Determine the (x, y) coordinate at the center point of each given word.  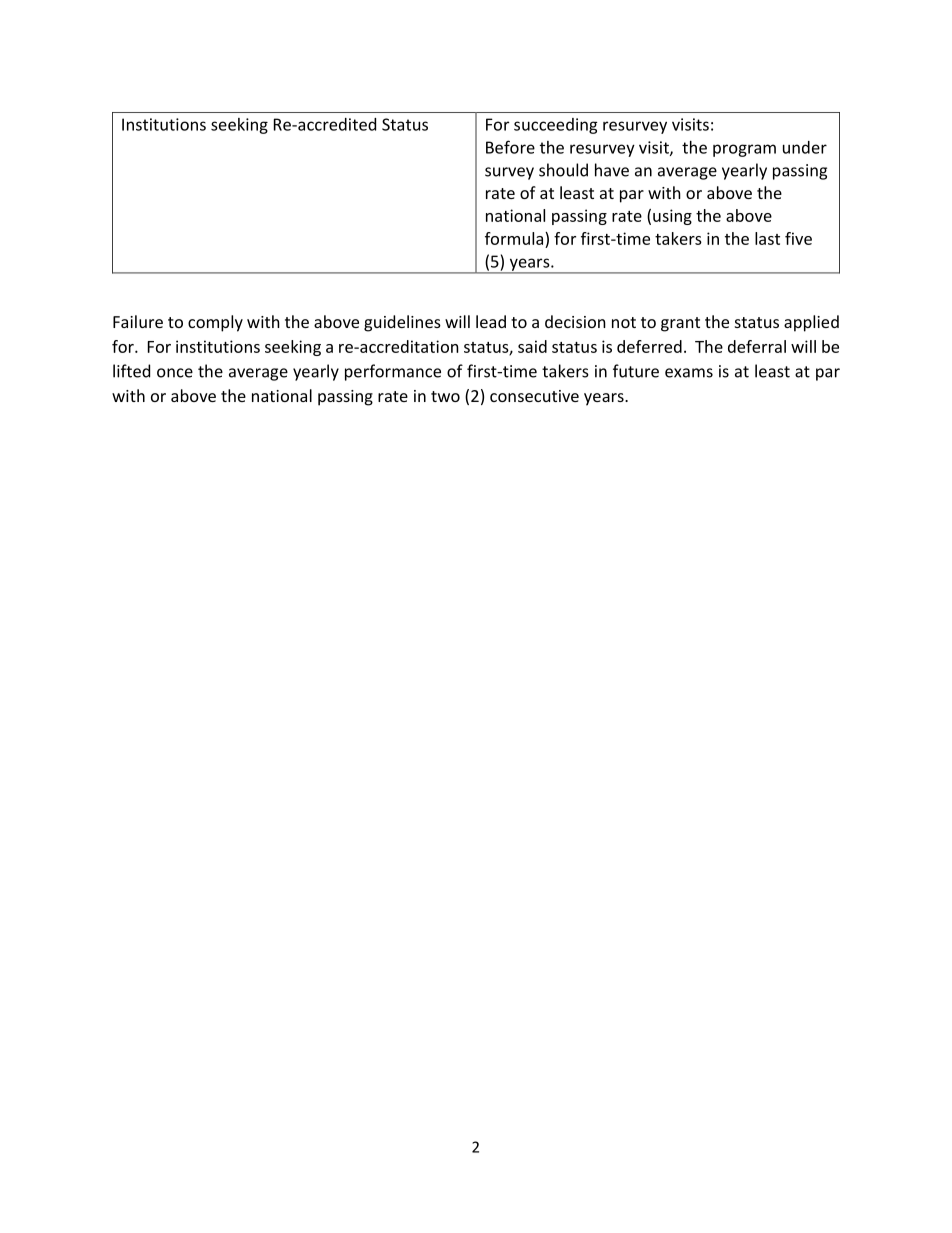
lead (491, 321)
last (767, 238)
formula (515, 238)
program (744, 150)
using (672, 217)
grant (680, 324)
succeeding (556, 126)
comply (215, 323)
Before (510, 147)
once (175, 373)
